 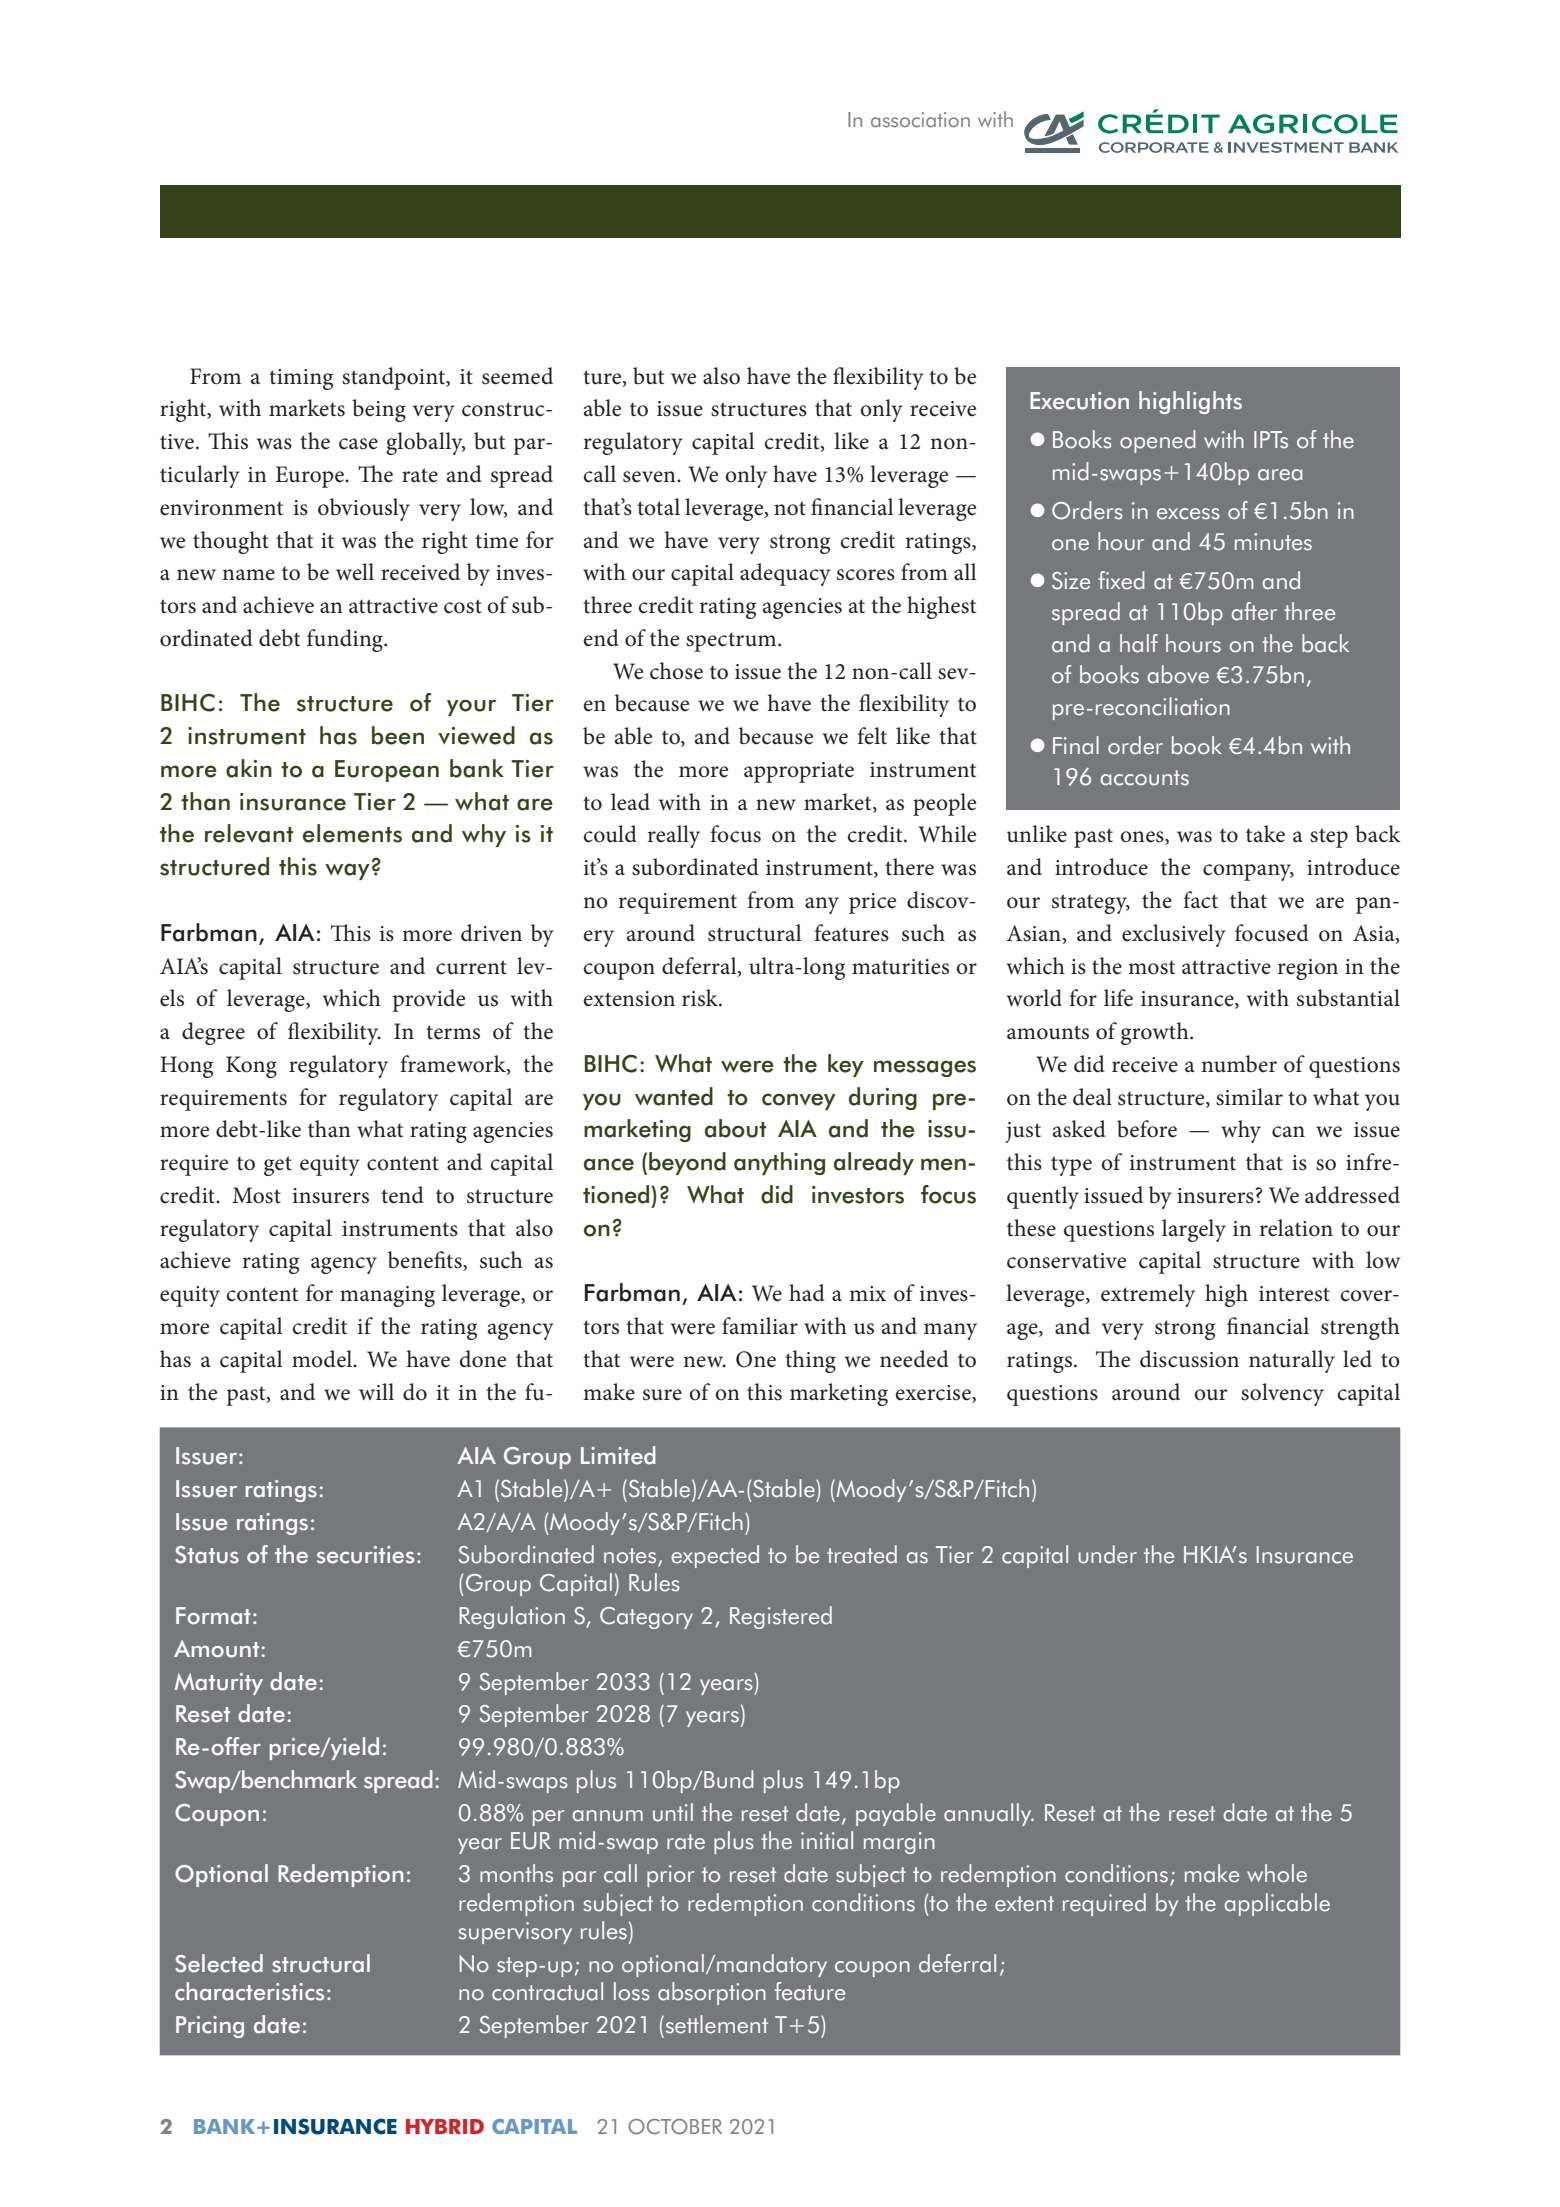 I want to click on minutes, so click(x=1273, y=542).
